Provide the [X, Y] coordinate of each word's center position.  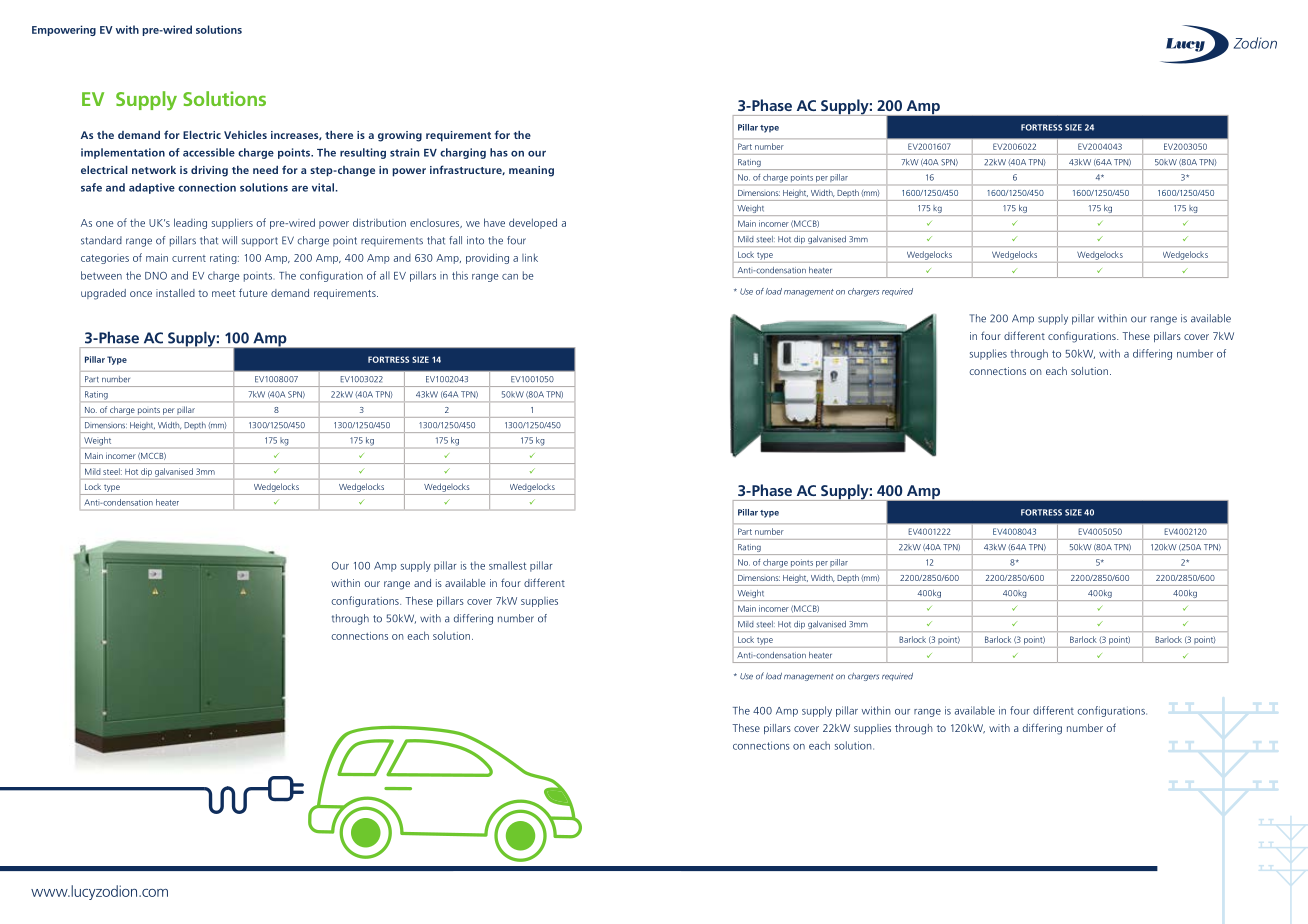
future [253, 292]
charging [463, 153]
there [339, 135]
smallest [507, 565]
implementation [123, 153]
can [510, 277]
